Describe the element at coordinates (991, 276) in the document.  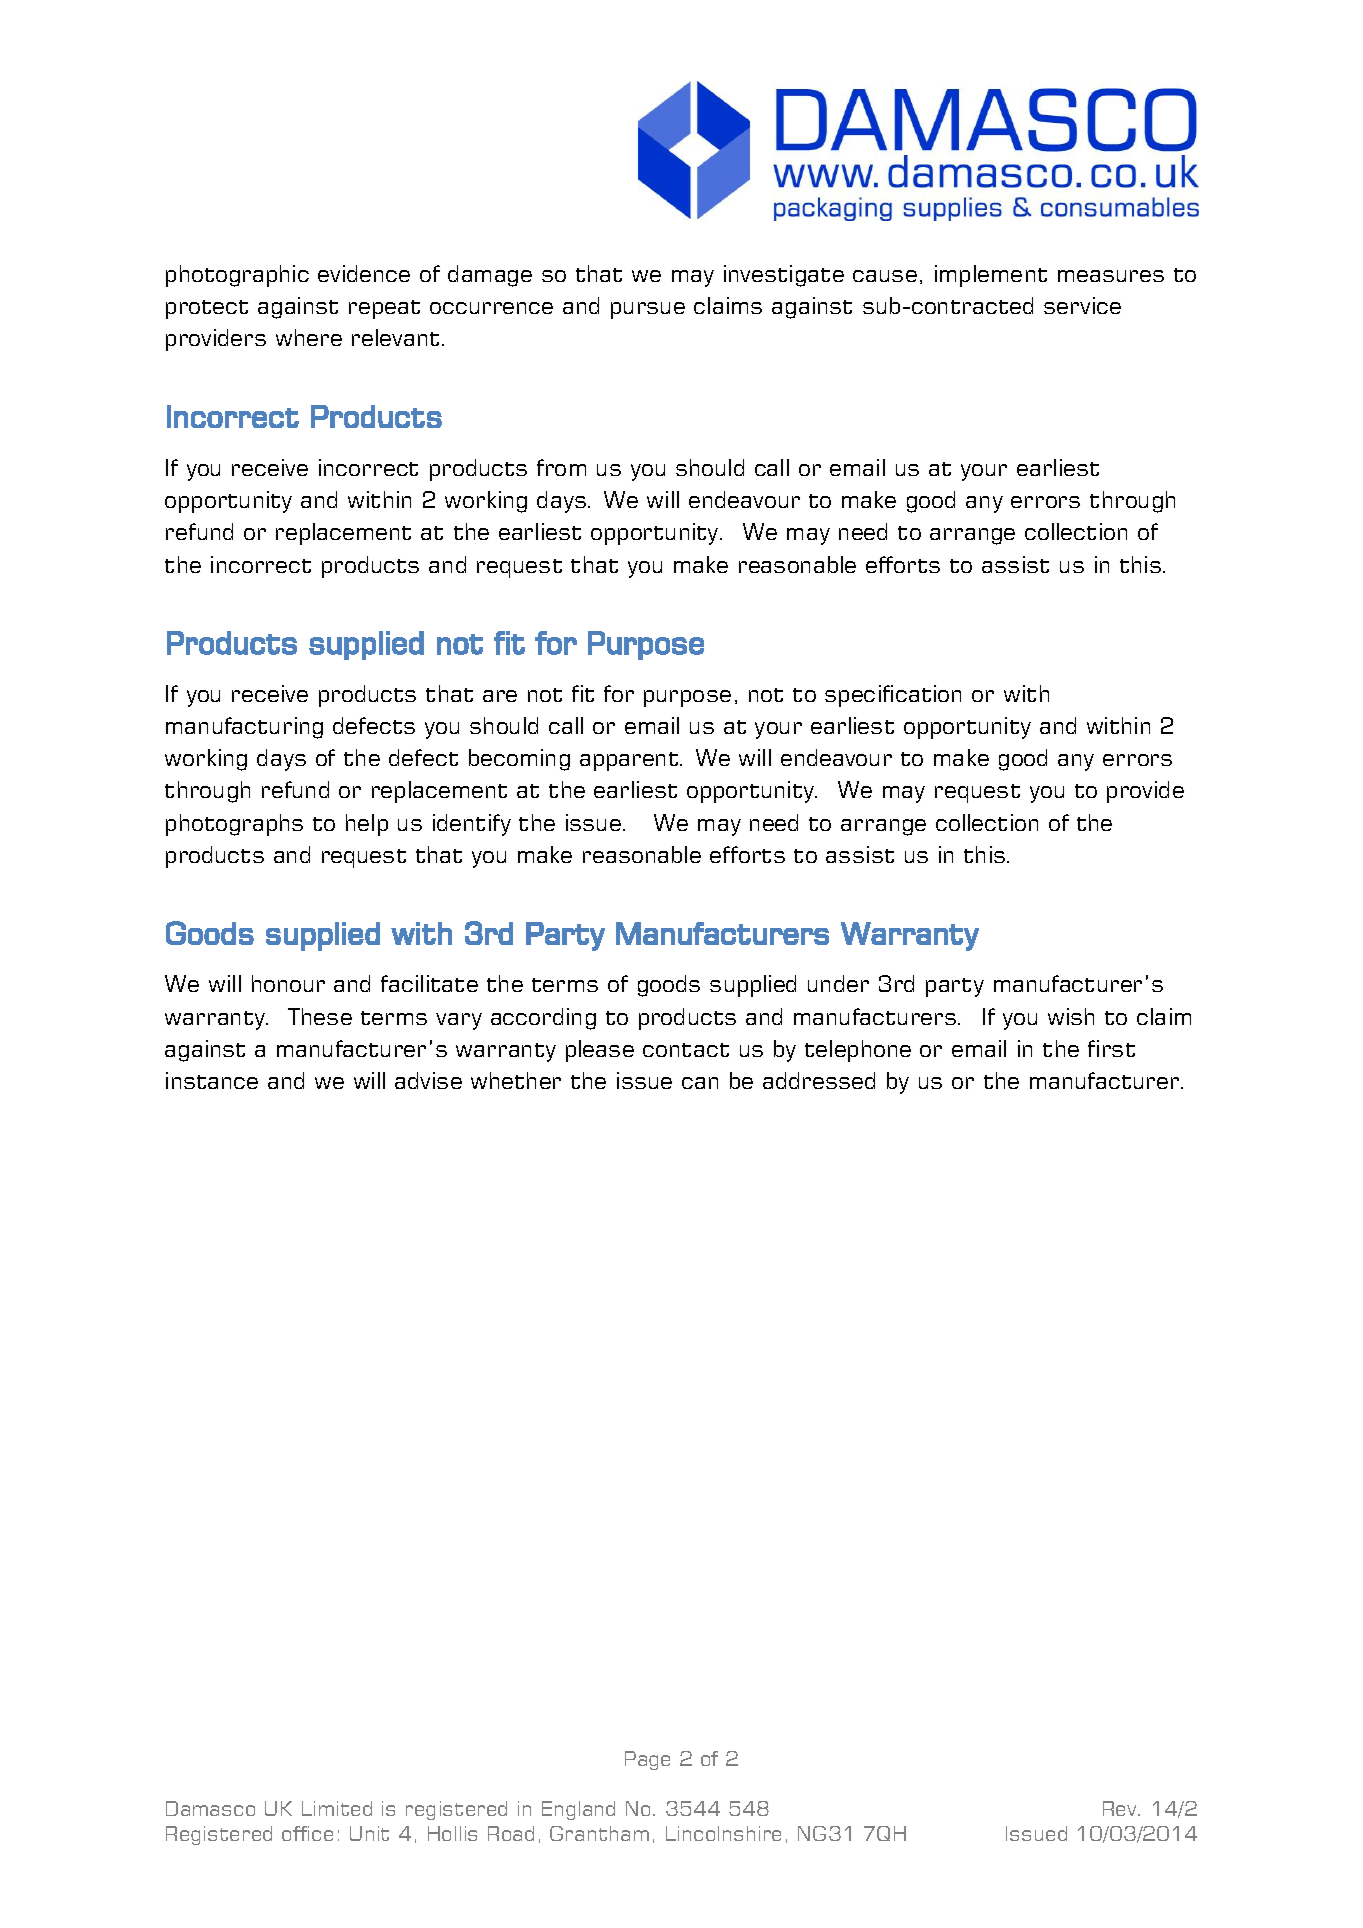
I see `implement` at that location.
